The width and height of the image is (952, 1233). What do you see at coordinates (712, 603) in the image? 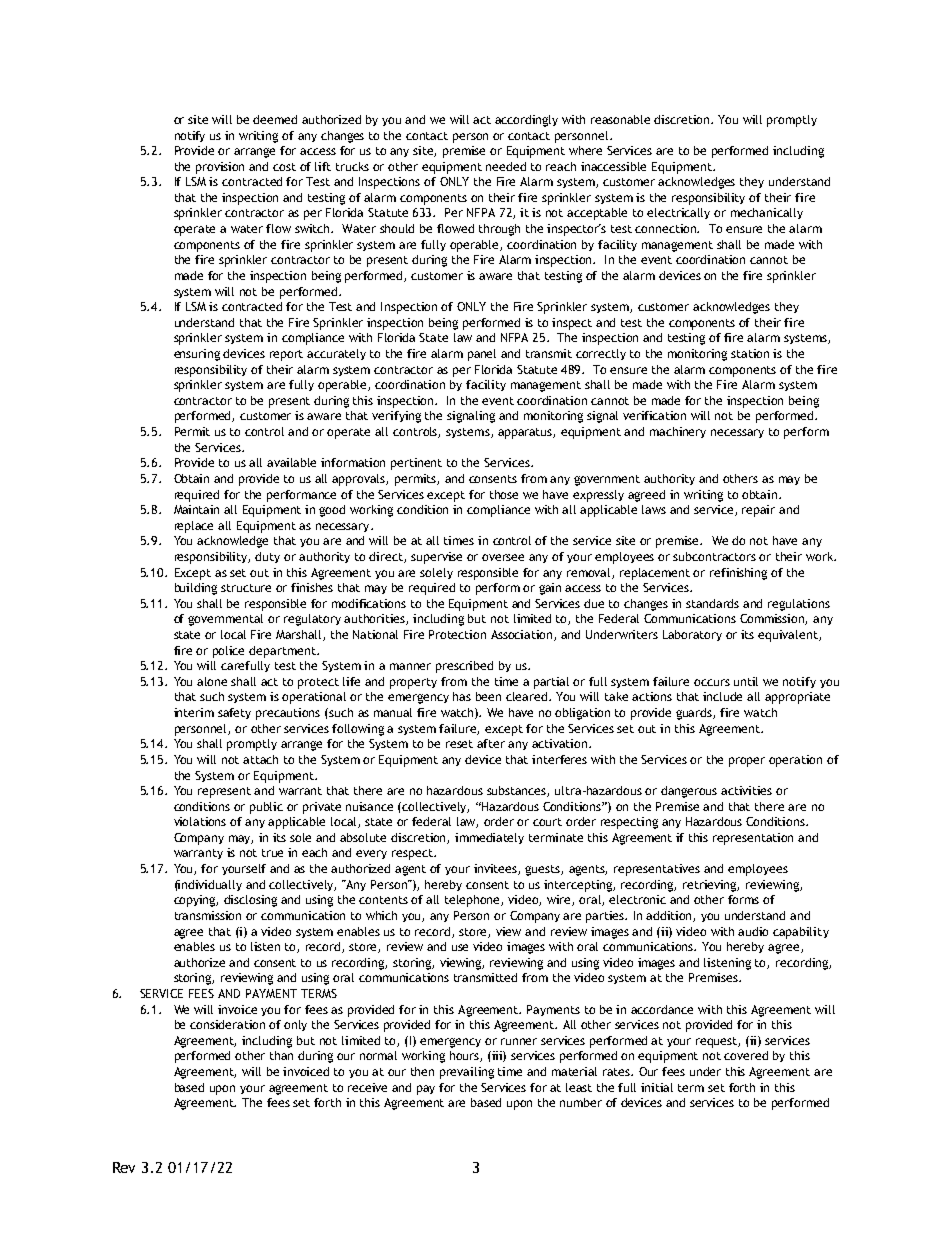
I see `standards` at bounding box center [712, 603].
